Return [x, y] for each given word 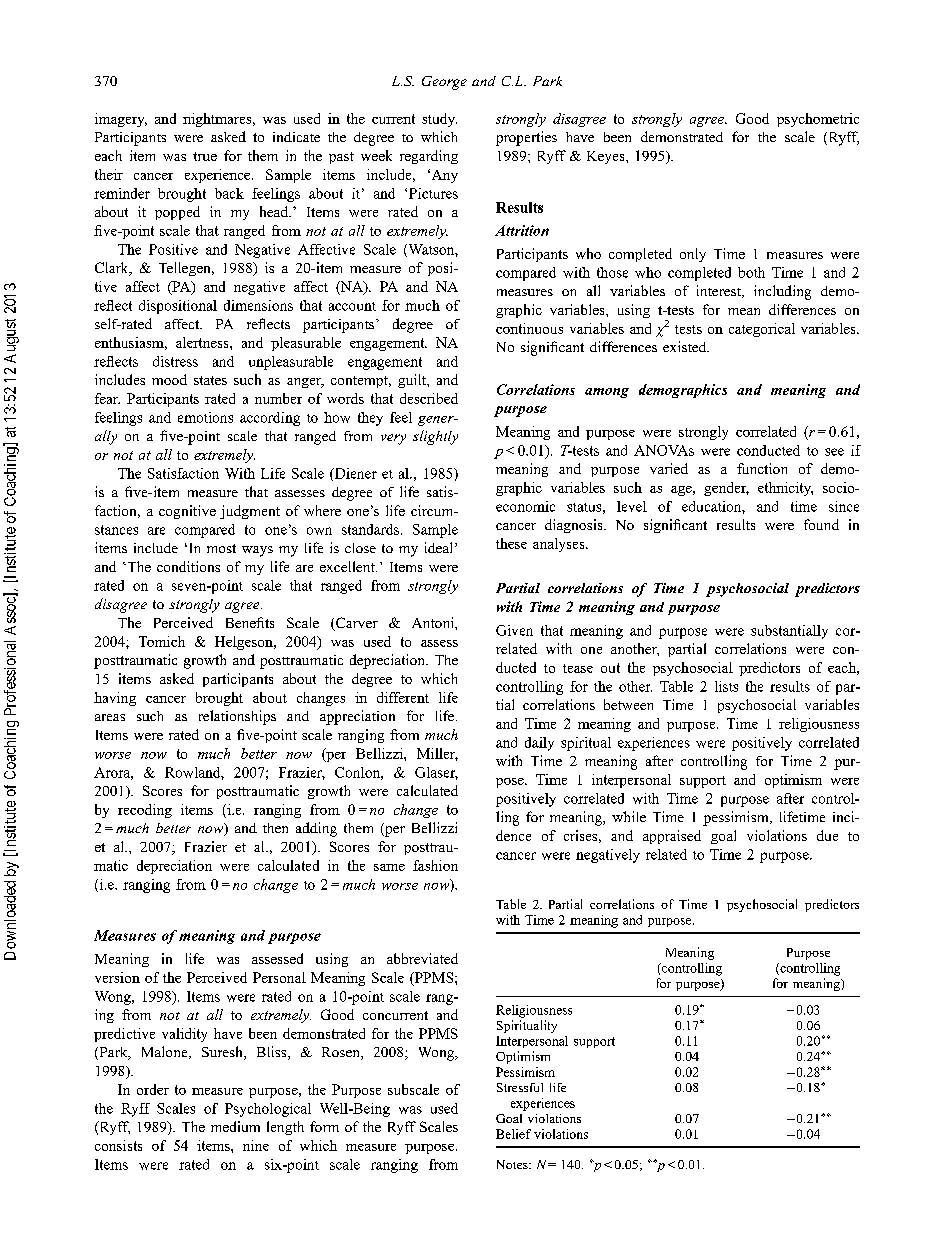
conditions [188, 566]
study [439, 120]
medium [235, 1126]
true [205, 156]
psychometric [818, 120]
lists [726, 686]
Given [514, 630]
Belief [513, 1134]
